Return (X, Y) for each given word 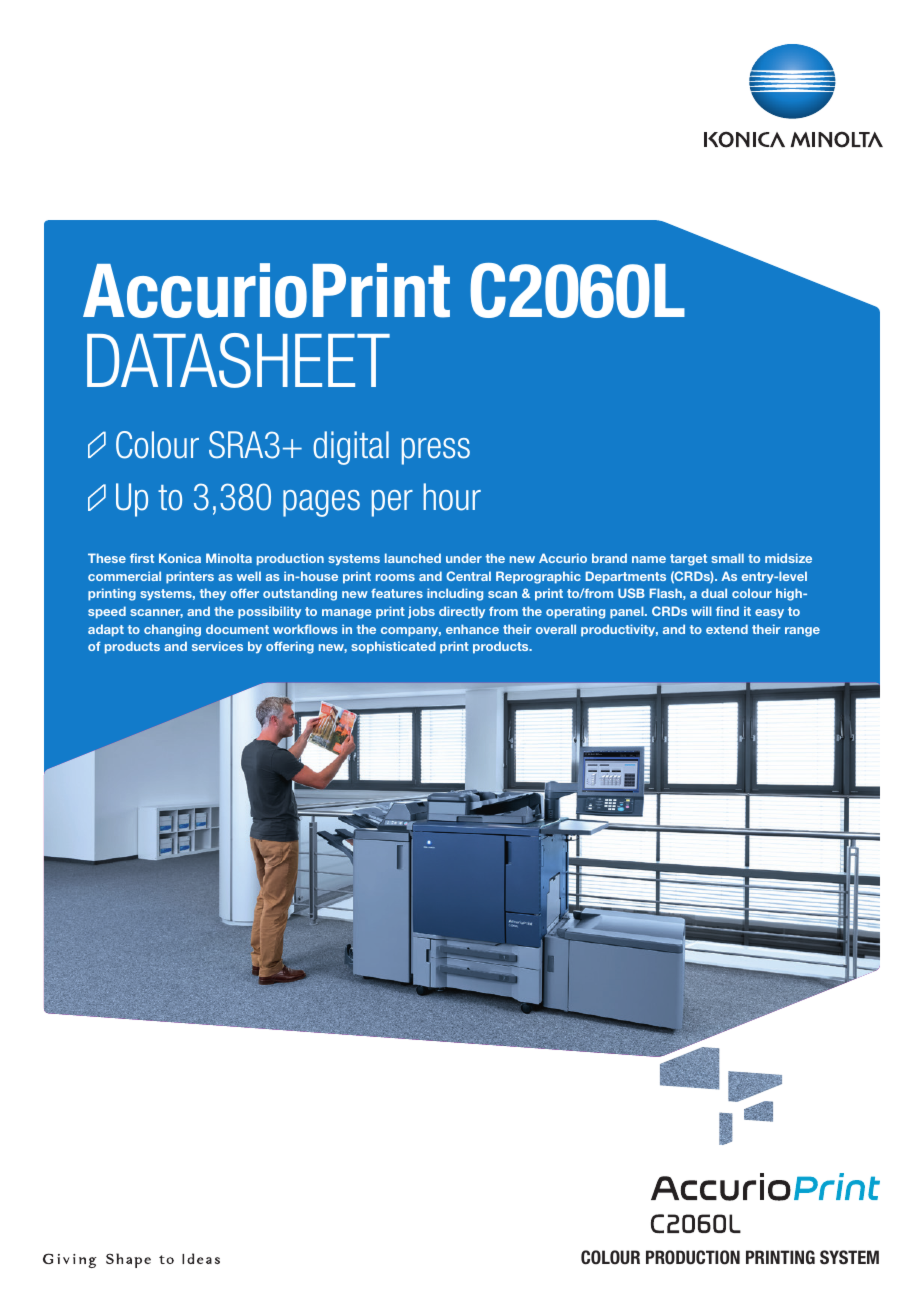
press (436, 451)
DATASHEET (238, 360)
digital (351, 448)
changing (172, 630)
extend (727, 629)
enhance (472, 629)
